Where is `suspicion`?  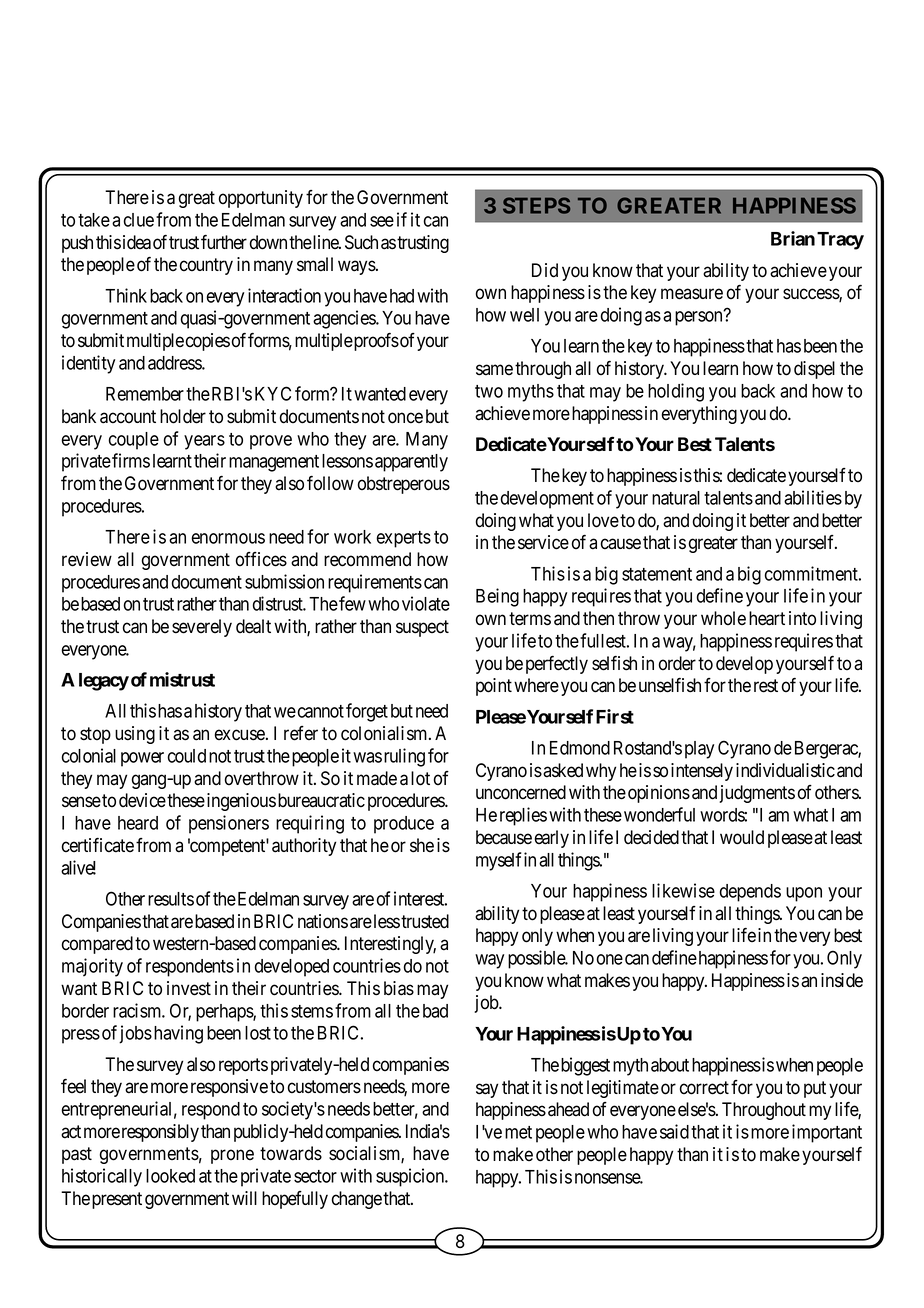
suspicion is located at coordinates (411, 1177).
